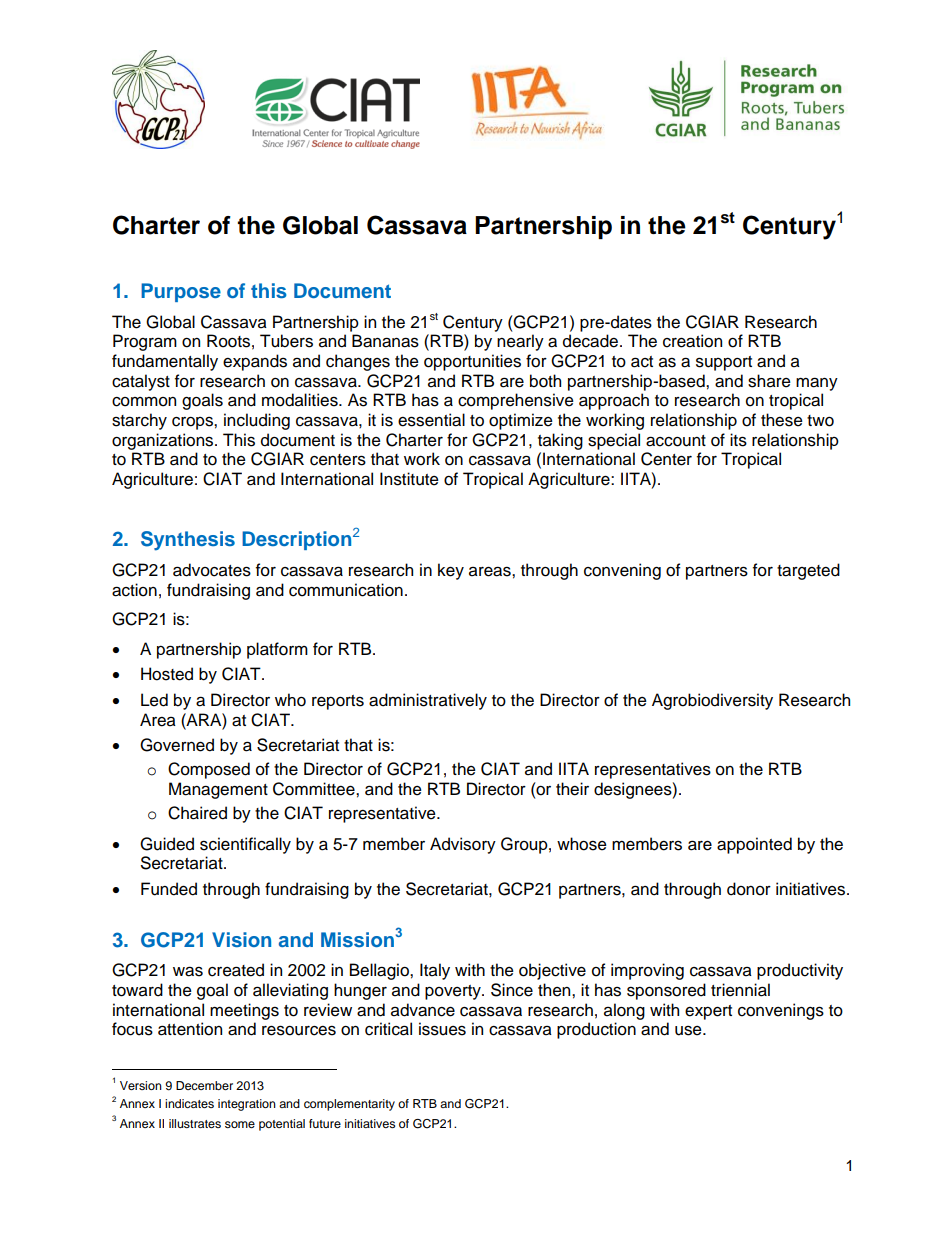 The image size is (952, 1233). I want to click on Institute, so click(409, 479).
